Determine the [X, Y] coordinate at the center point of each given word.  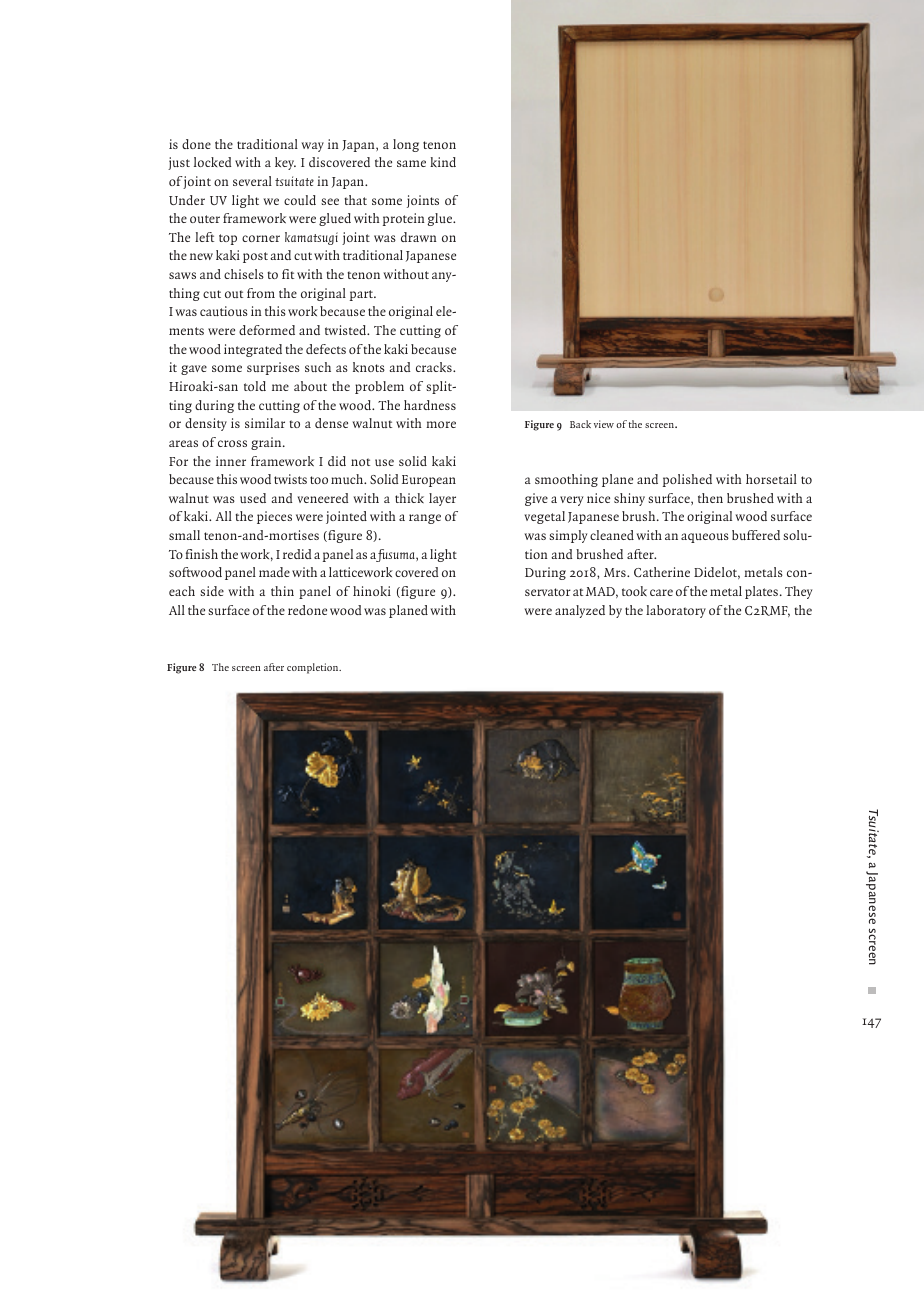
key [285, 163]
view [604, 424]
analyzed [580, 611]
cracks [435, 367]
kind [443, 162]
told [255, 386]
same [411, 163]
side [212, 591]
